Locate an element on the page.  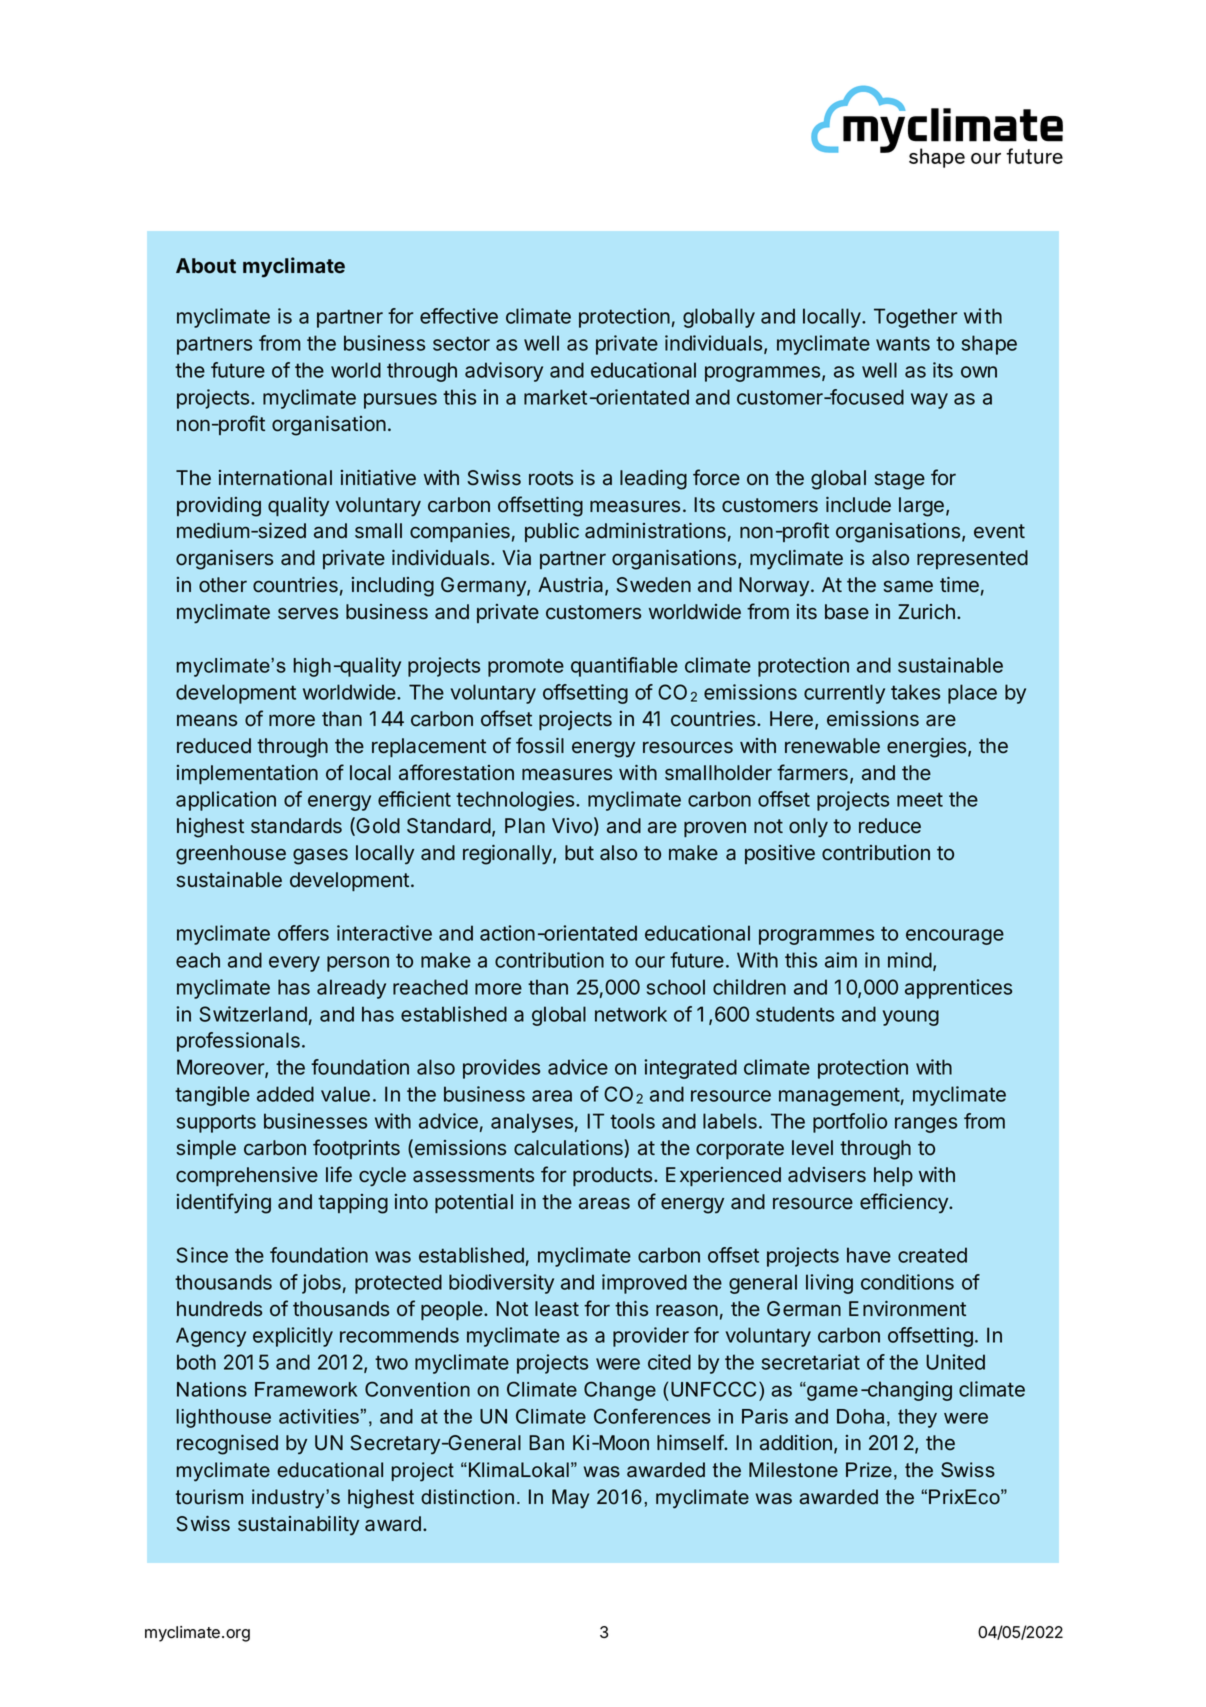
advisory is located at coordinates (504, 372).
